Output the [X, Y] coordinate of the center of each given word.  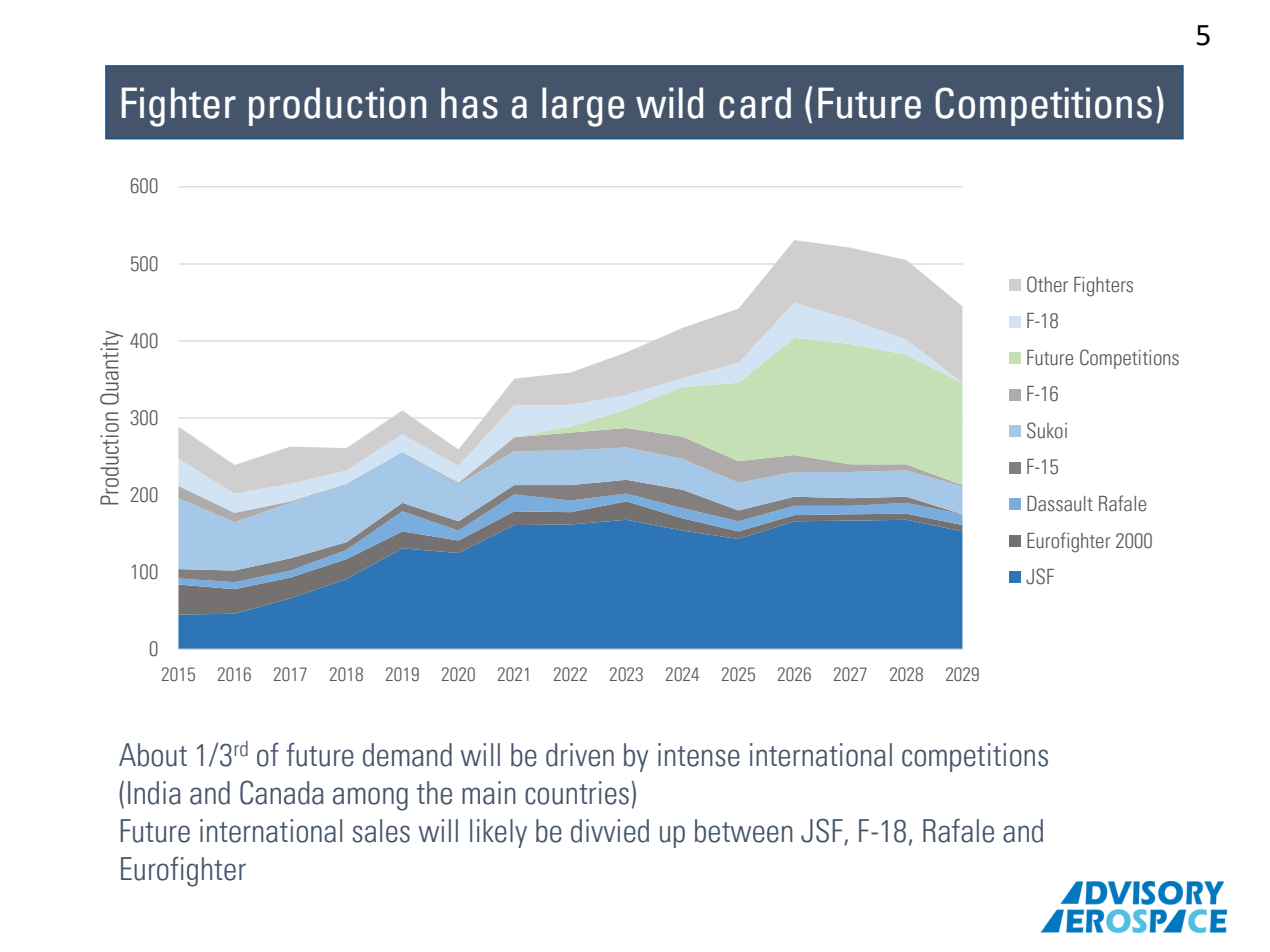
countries [577, 793]
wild [669, 103]
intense [699, 755]
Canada [282, 792]
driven [580, 755]
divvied [610, 831]
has [469, 103]
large [583, 107]
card [755, 103]
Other [1047, 284]
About [153, 755]
